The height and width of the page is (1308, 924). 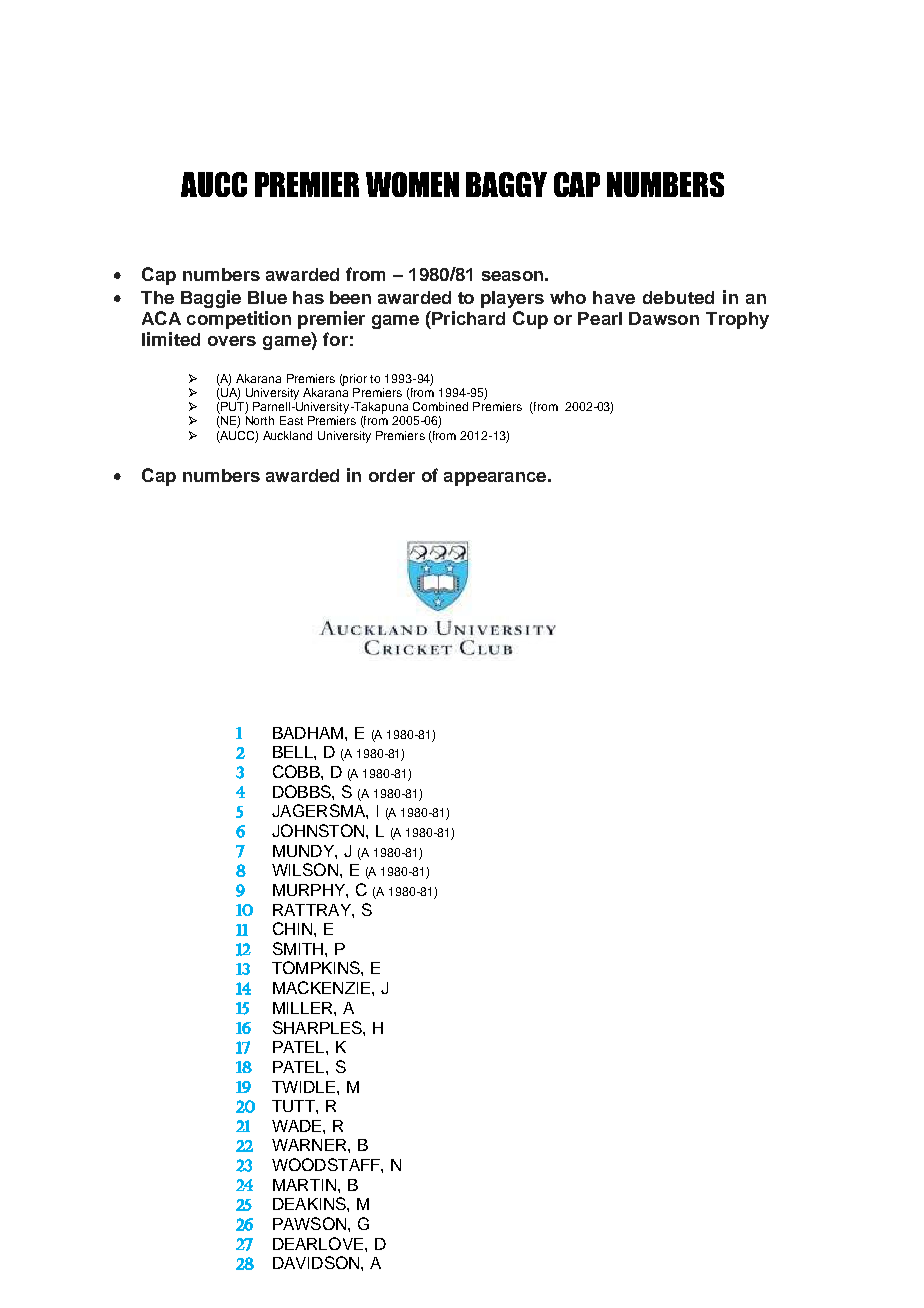 What do you see at coordinates (297, 771) in the page?
I see `COBB` at bounding box center [297, 771].
